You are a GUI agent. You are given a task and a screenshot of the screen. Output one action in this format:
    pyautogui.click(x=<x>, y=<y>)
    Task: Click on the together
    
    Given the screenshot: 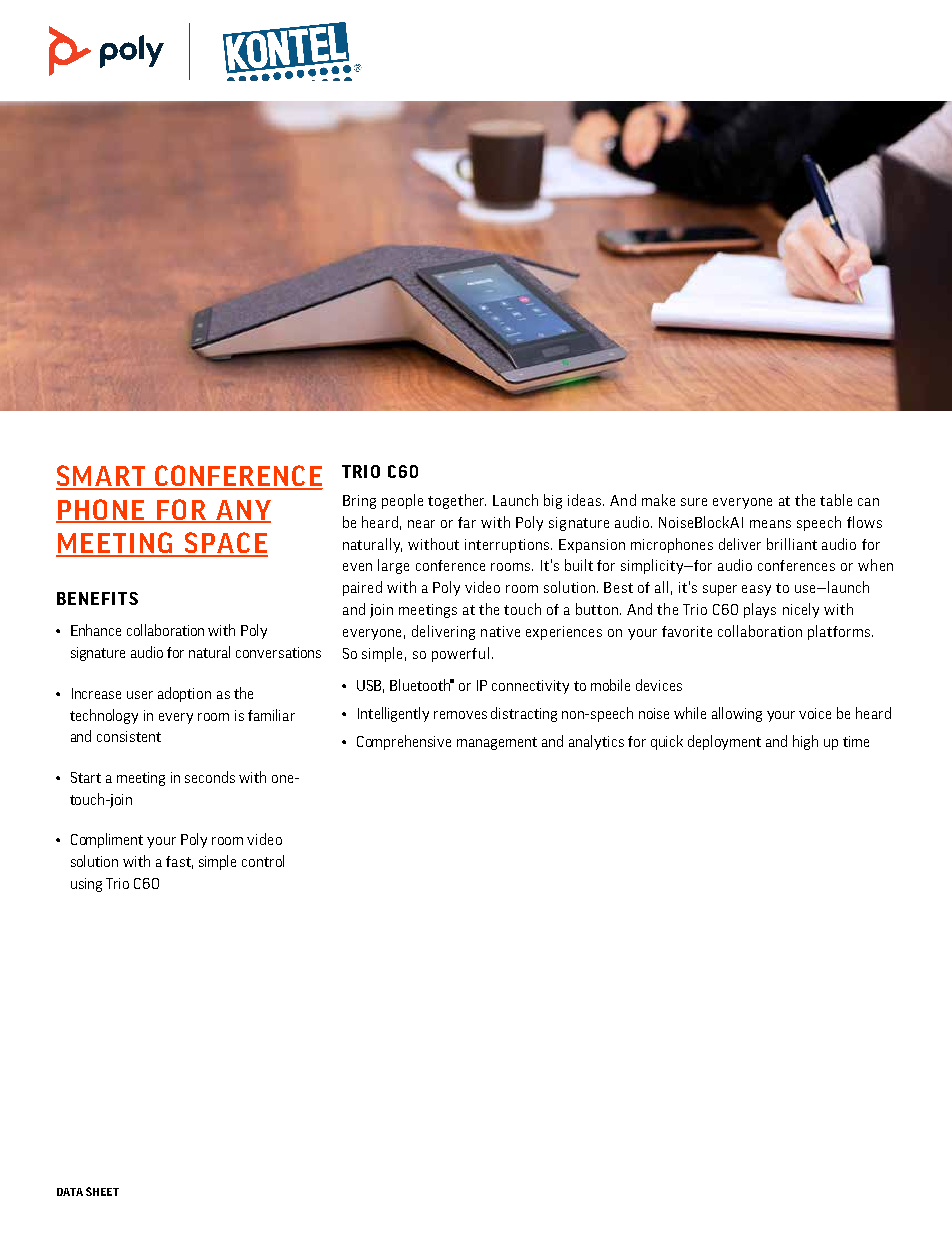 What is the action you would take?
    pyautogui.click(x=457, y=501)
